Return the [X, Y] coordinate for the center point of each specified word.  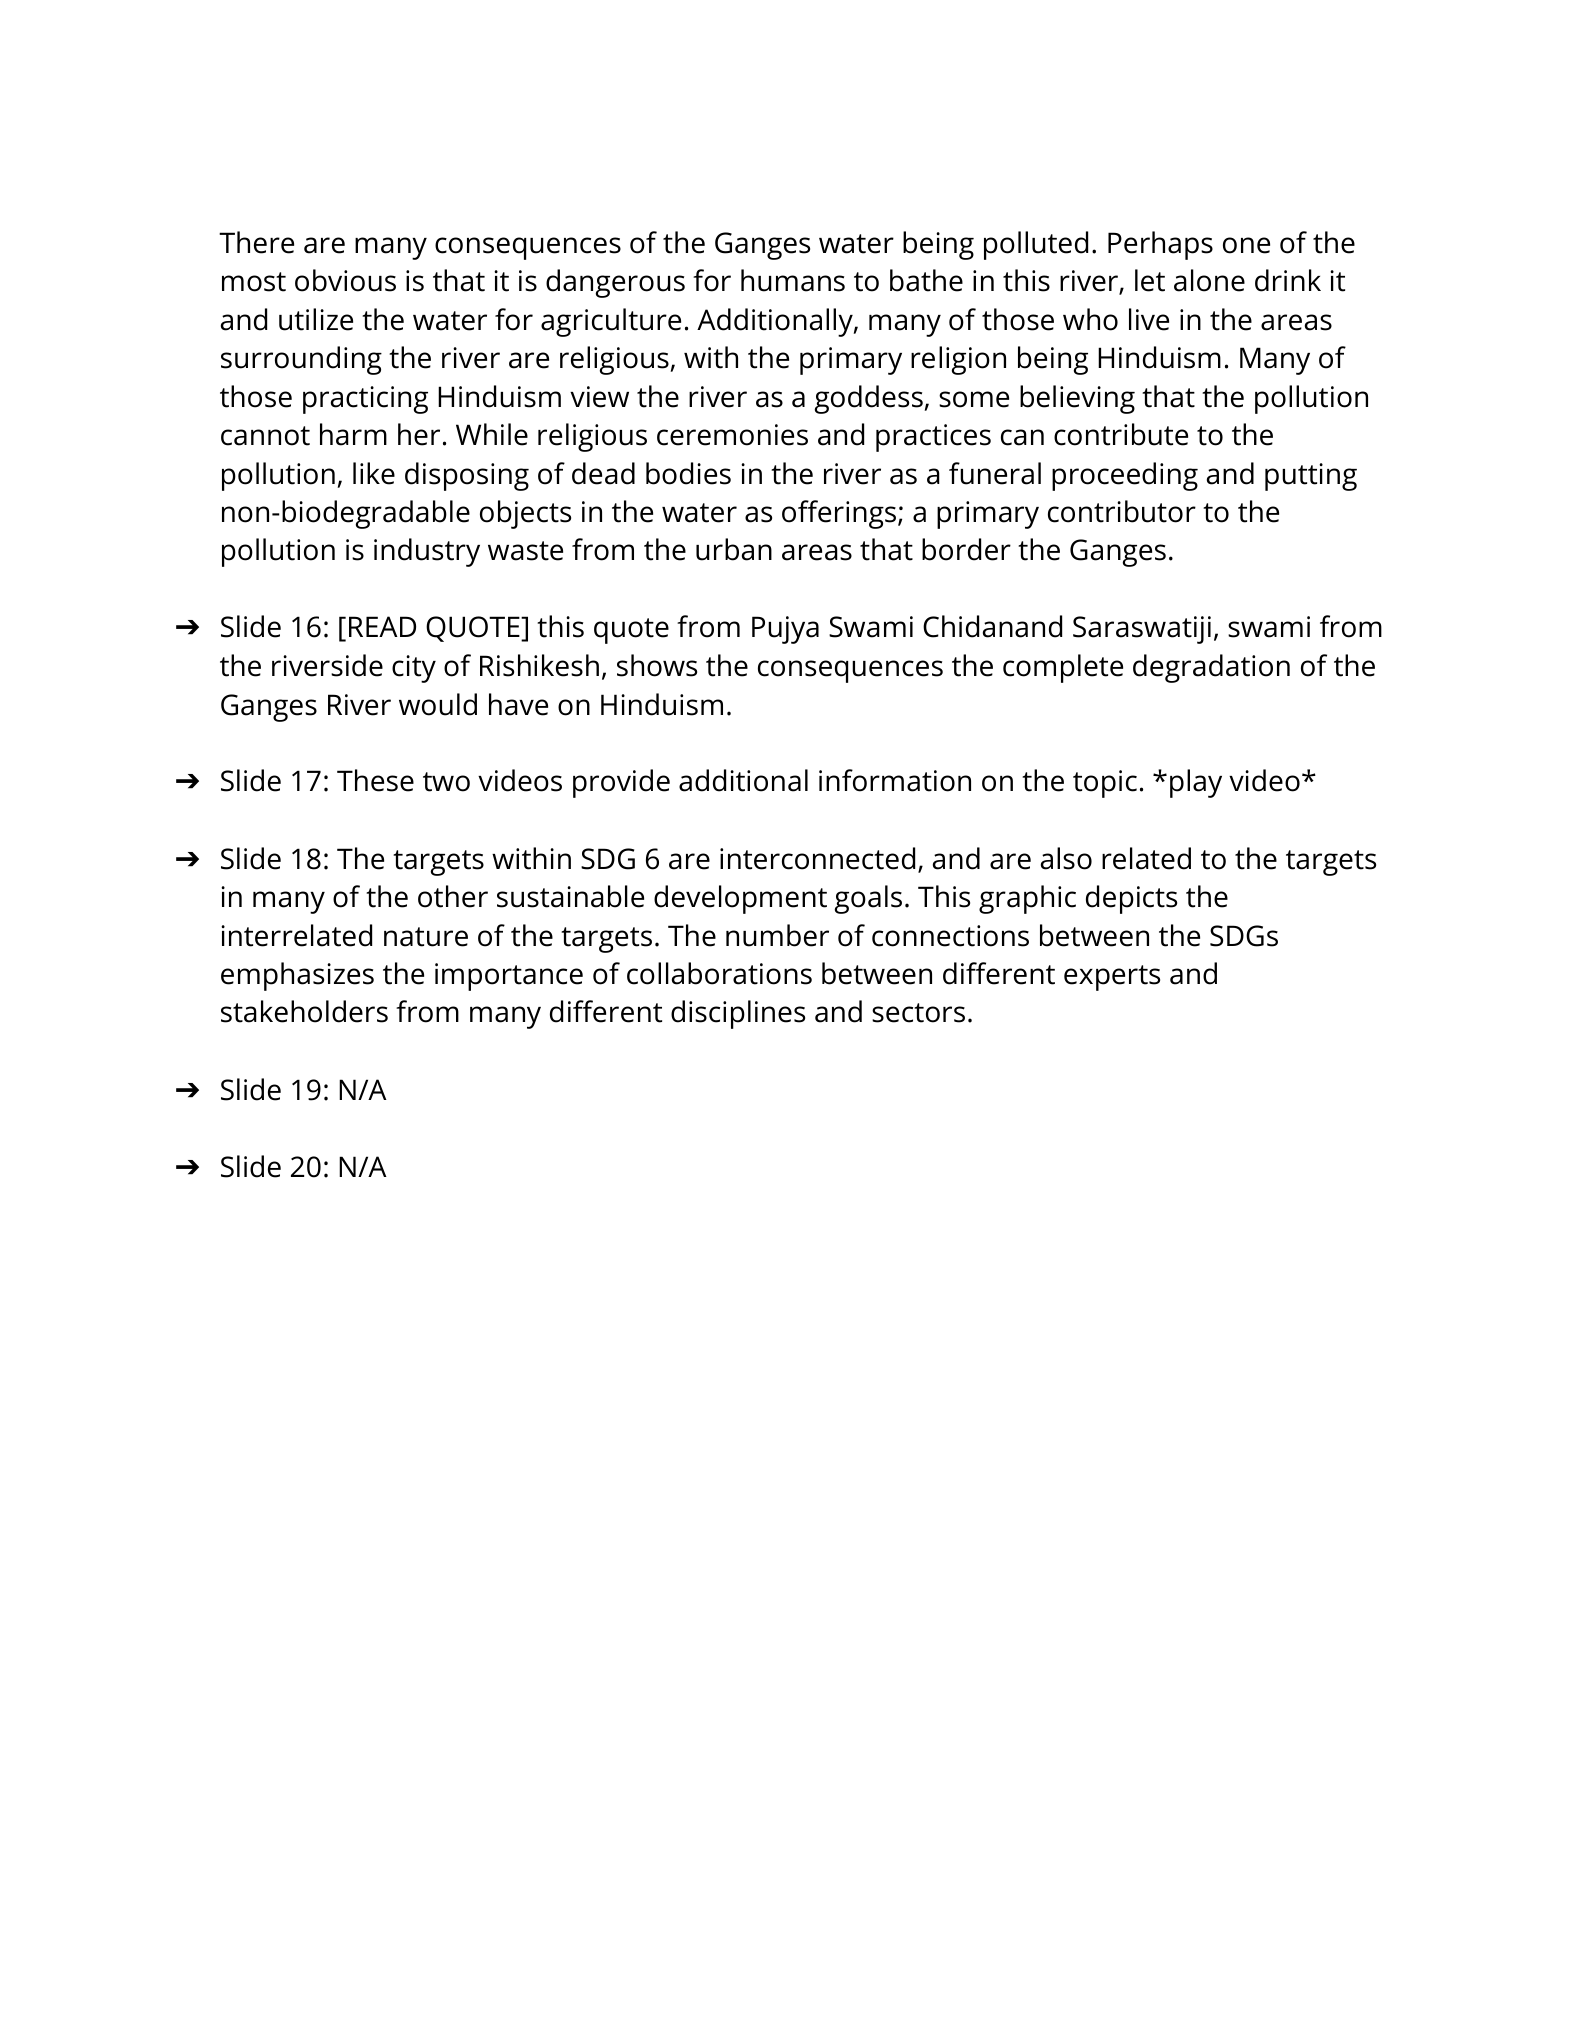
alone [1209, 280]
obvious [345, 280]
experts [1112, 978]
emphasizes [297, 976]
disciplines [738, 1014]
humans [793, 280]
